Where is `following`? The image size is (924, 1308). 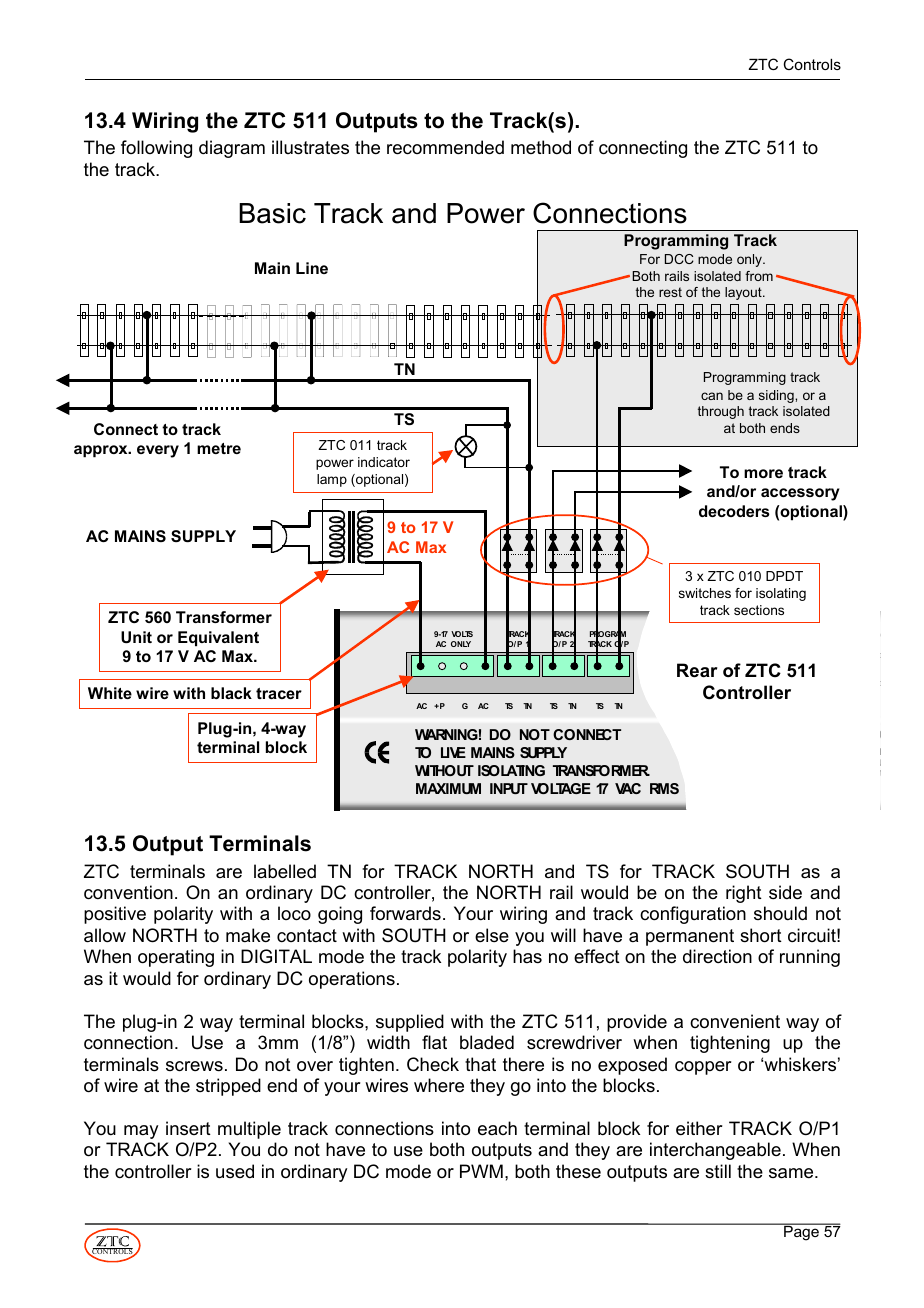
following is located at coordinates (156, 149).
